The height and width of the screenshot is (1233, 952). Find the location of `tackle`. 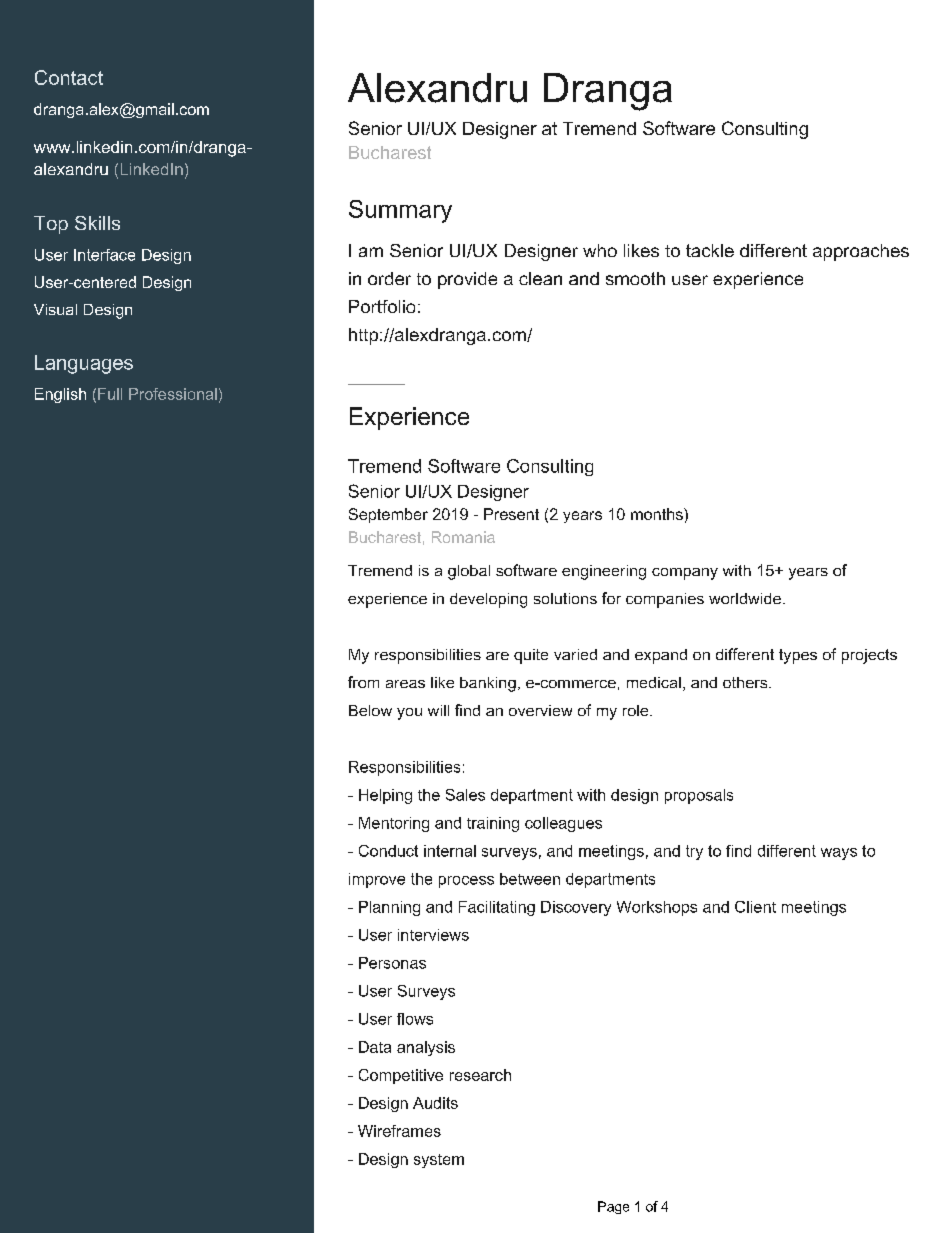

tackle is located at coordinates (710, 250).
